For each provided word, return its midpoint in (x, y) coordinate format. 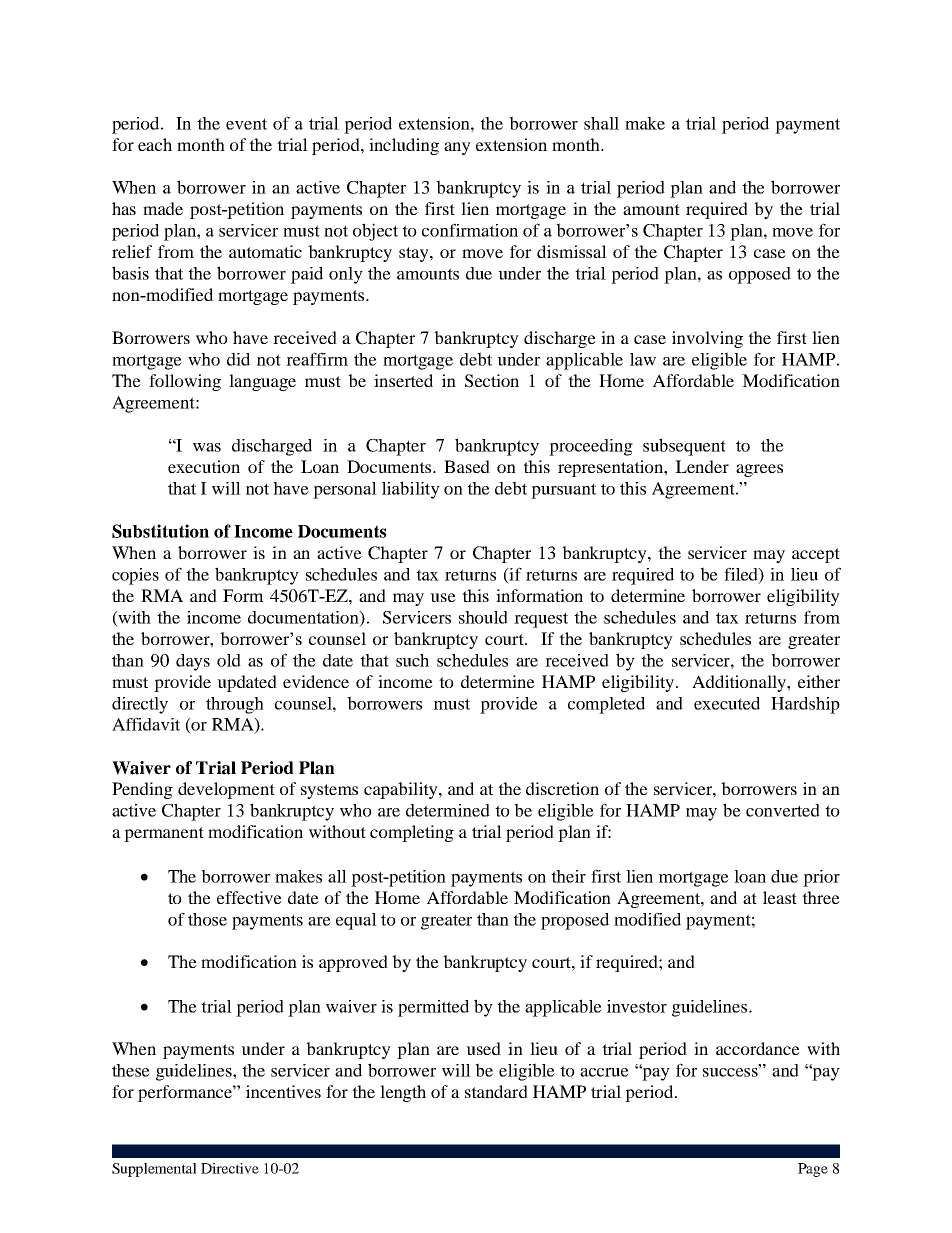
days (193, 662)
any (457, 148)
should (483, 617)
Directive (230, 1168)
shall (601, 123)
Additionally (740, 683)
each (155, 144)
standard (496, 1091)
